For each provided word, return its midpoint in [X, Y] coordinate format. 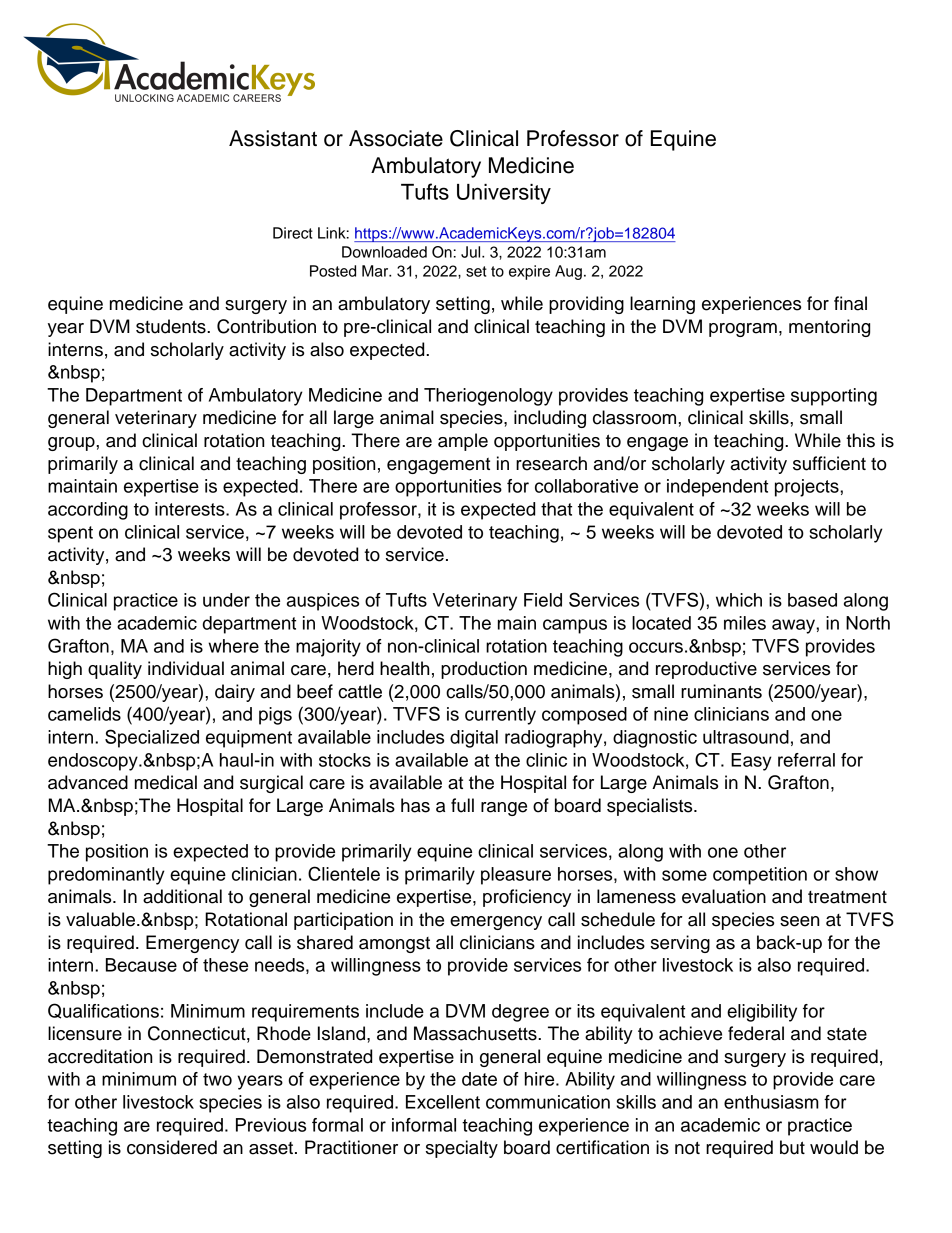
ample [463, 442]
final [850, 303]
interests [191, 509]
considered [172, 1147]
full [462, 805]
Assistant [273, 138]
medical [166, 782]
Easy [751, 762]
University [504, 194]
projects [808, 488]
